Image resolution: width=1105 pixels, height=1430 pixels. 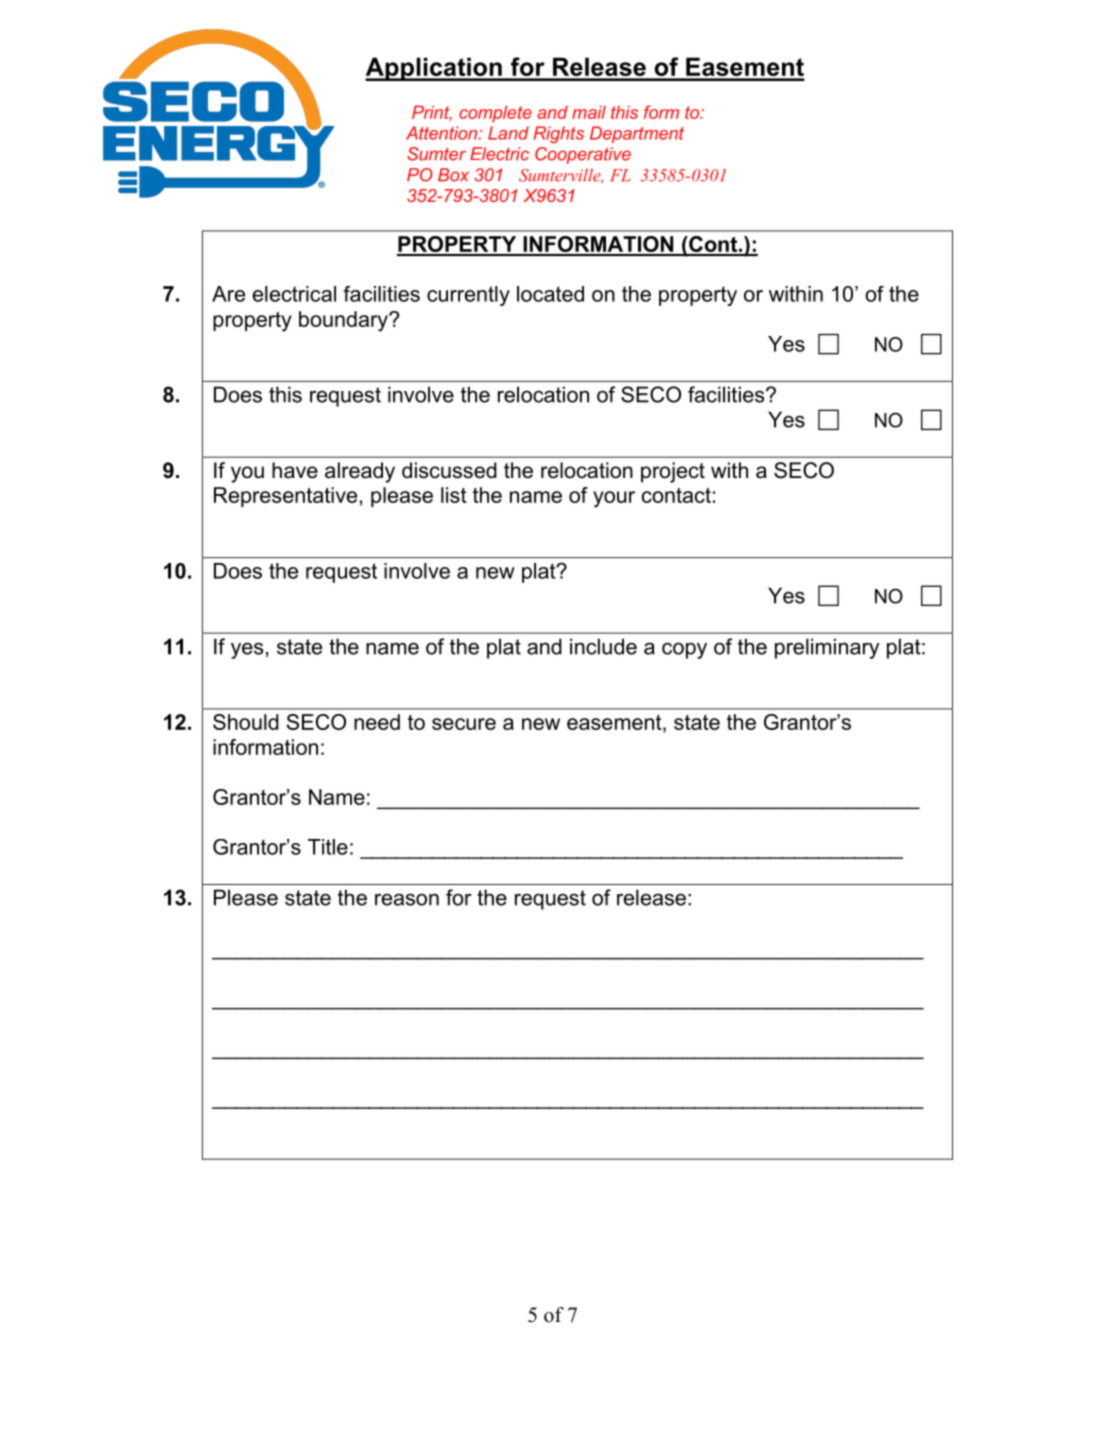 What do you see at coordinates (550, 294) in the page?
I see `located` at bounding box center [550, 294].
